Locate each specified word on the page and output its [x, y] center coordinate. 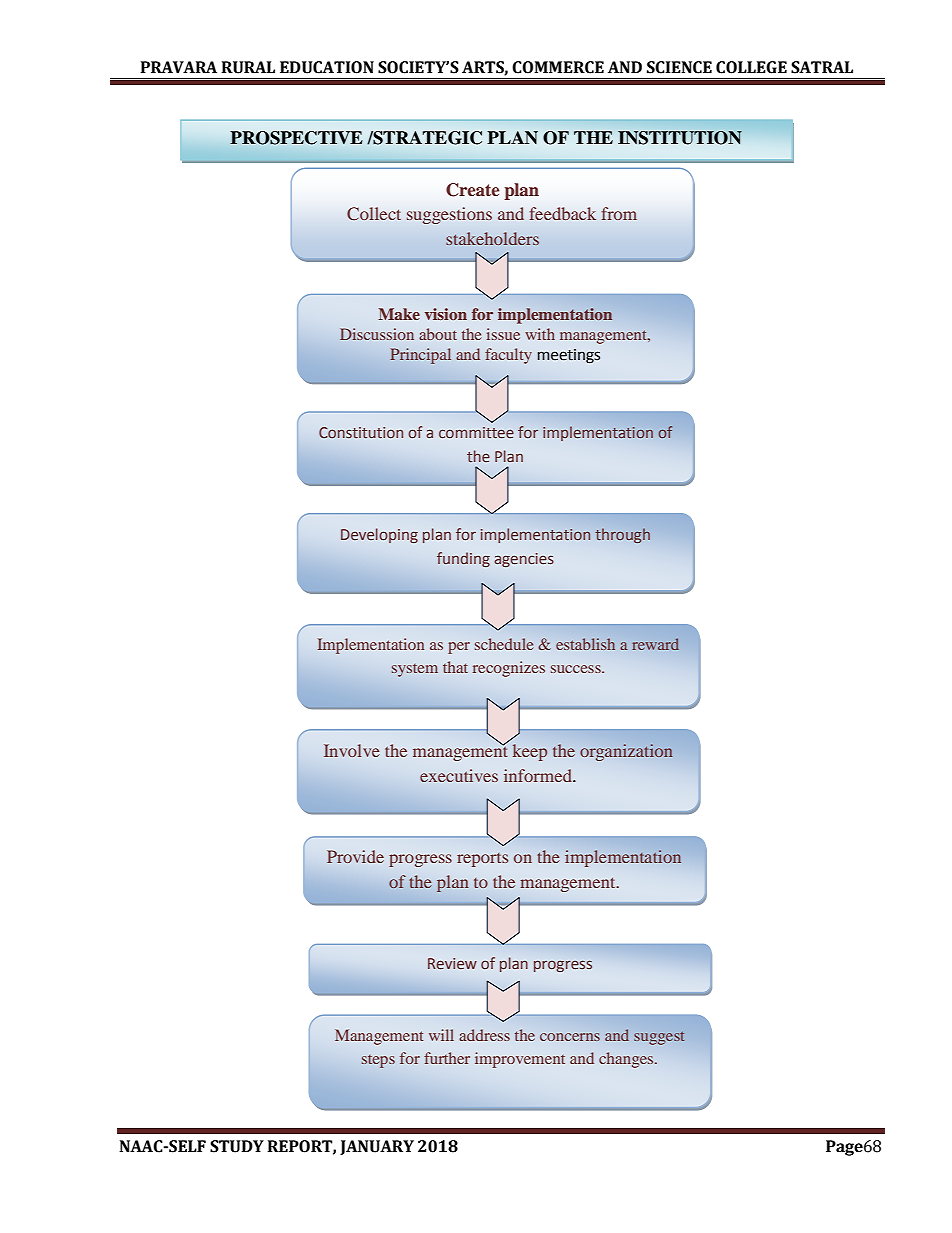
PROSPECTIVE [296, 138]
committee [476, 432]
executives [459, 775]
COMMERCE [558, 67]
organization [626, 752]
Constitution [361, 433]
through [622, 535]
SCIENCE [679, 67]
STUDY [237, 1146]
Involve [352, 750]
